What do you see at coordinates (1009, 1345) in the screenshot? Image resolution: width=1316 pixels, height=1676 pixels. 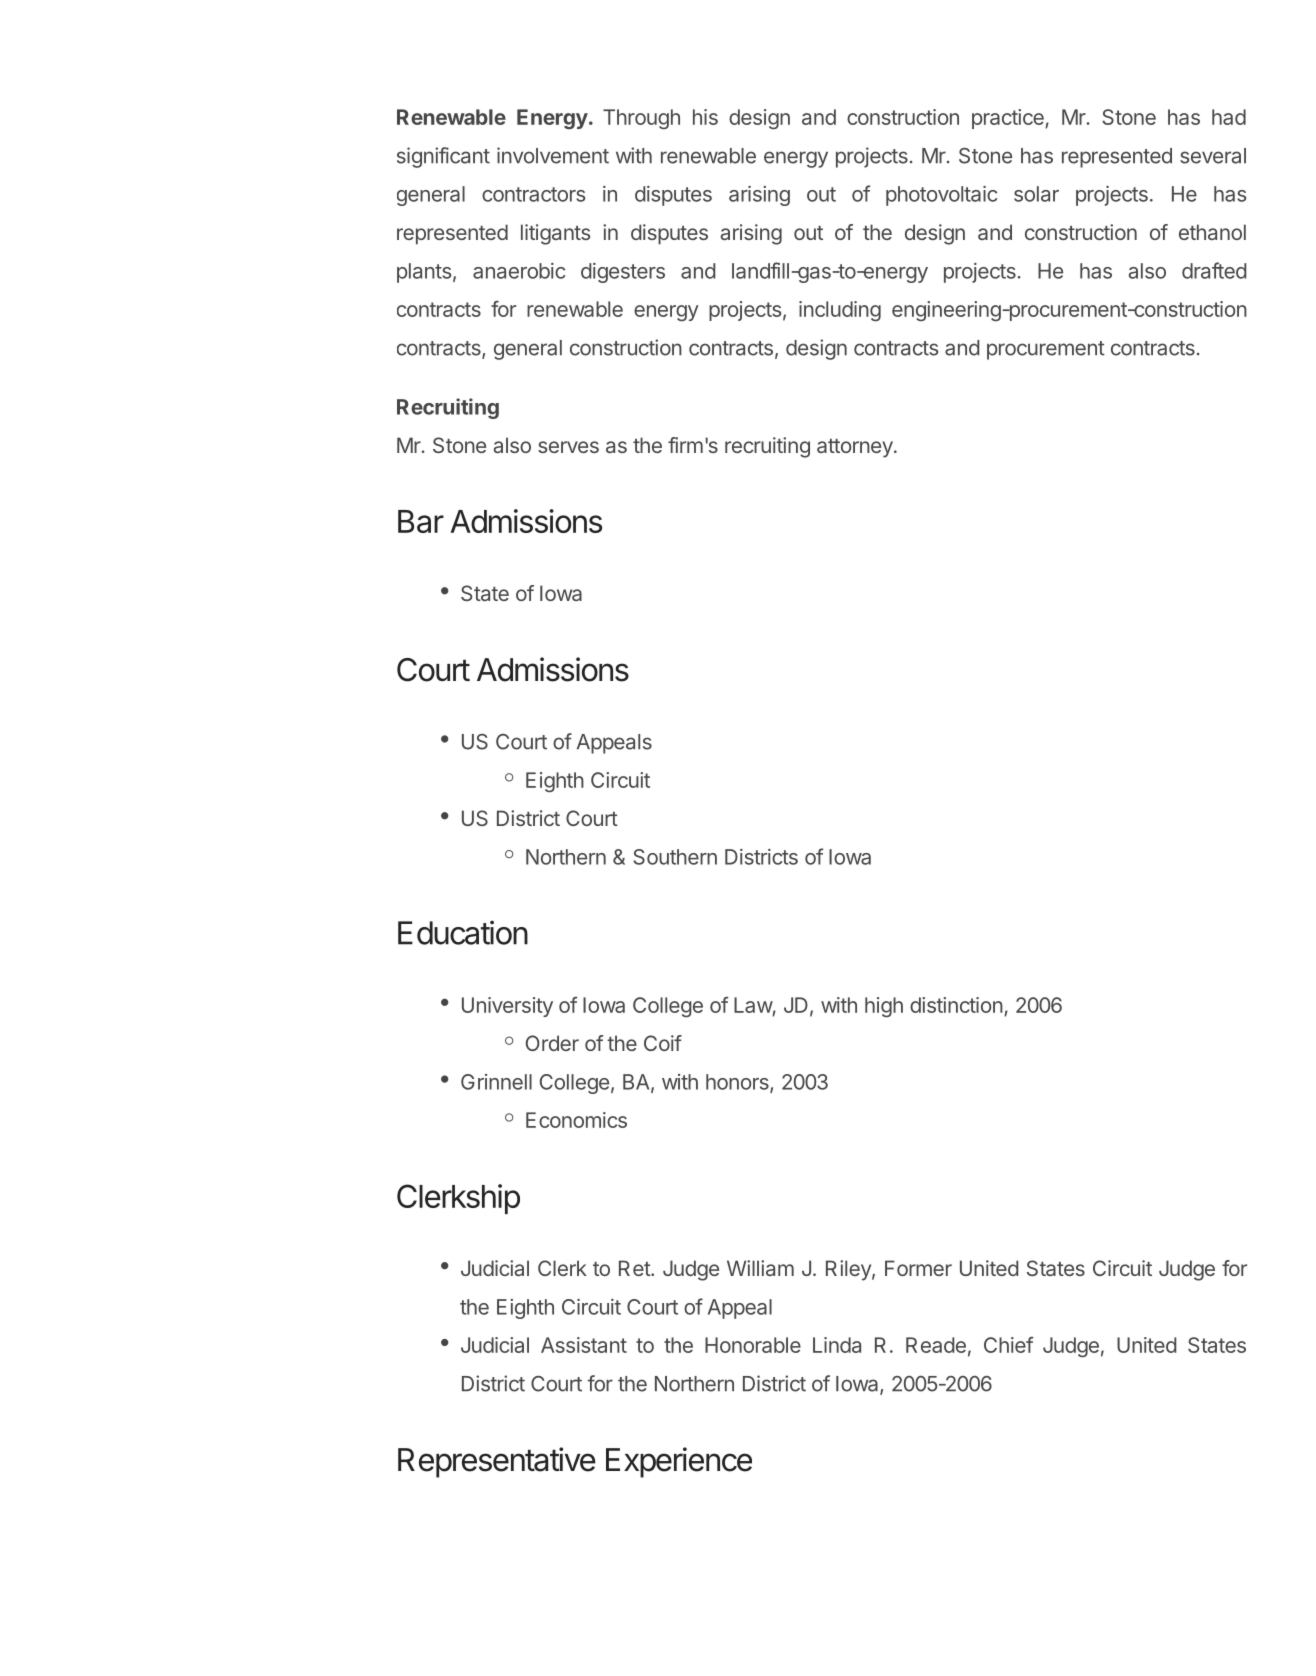 I see `Chief` at bounding box center [1009, 1345].
